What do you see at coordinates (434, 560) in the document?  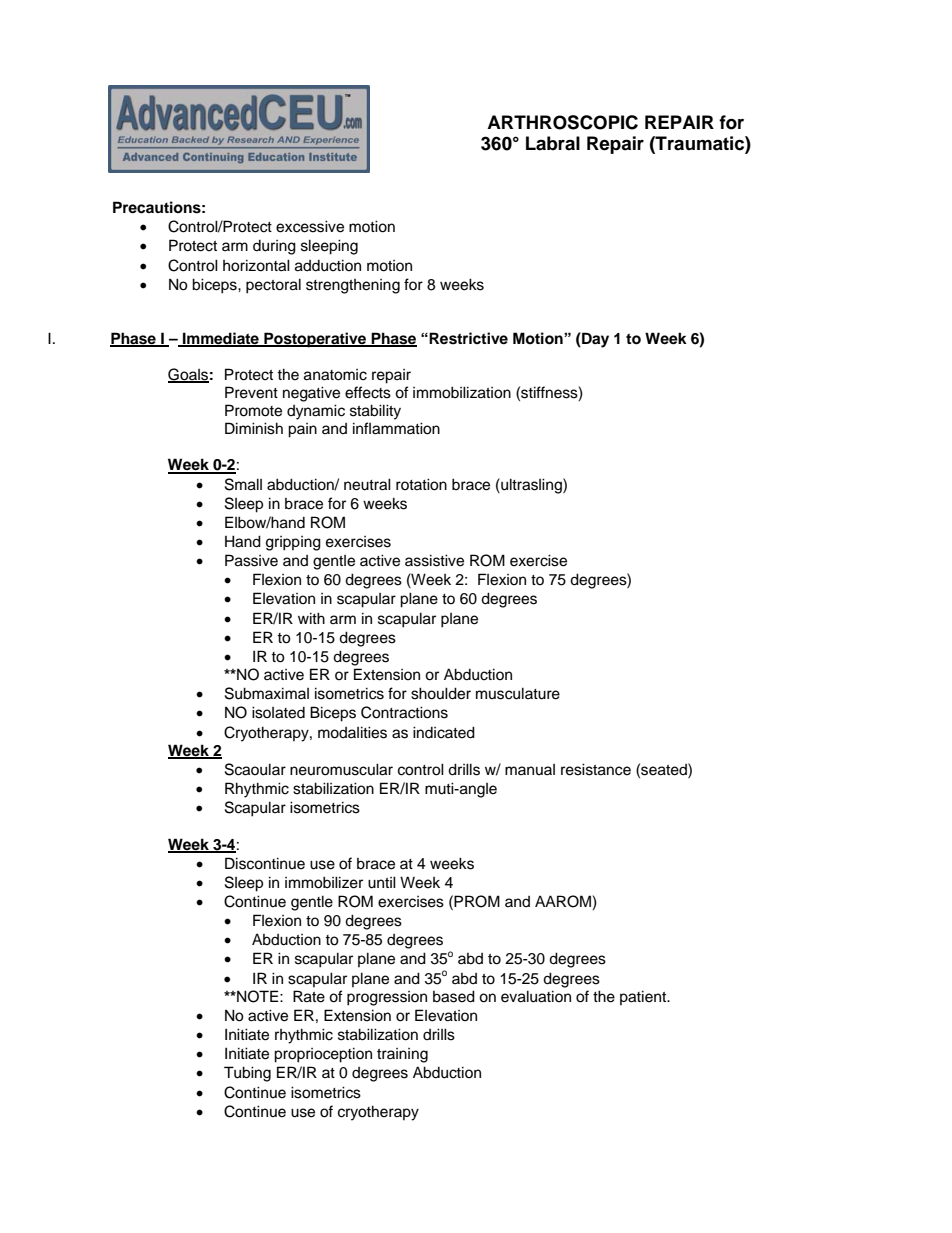 I see `assistive` at bounding box center [434, 560].
